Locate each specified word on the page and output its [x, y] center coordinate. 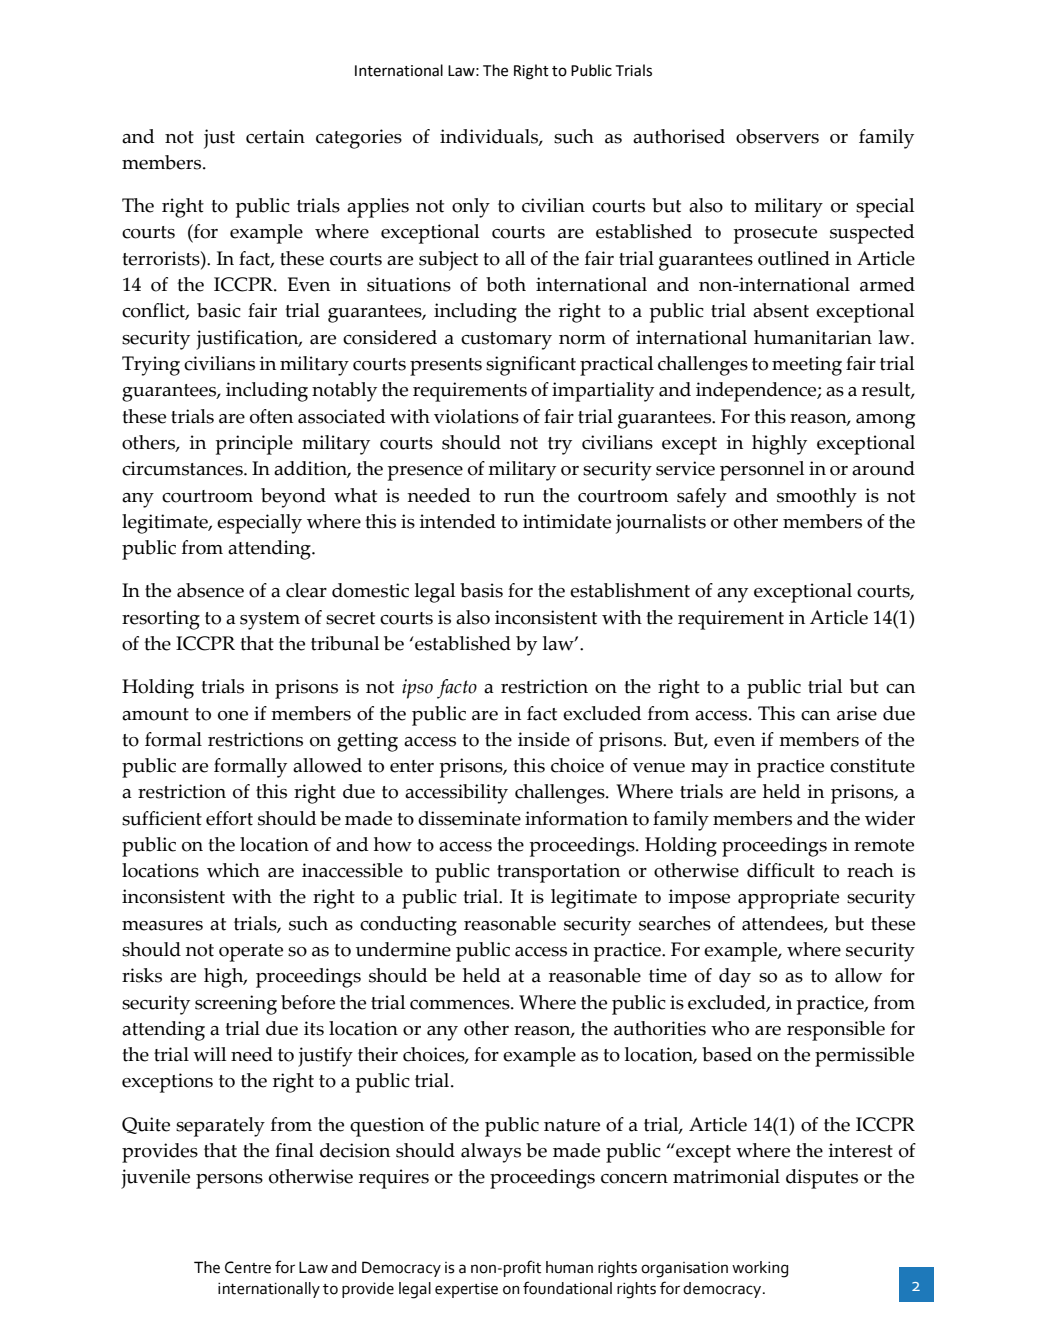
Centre [248, 1267]
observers [777, 136]
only [471, 208]
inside [544, 739]
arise [857, 713]
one [233, 716]
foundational [567, 1288]
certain [275, 136]
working [760, 1269]
